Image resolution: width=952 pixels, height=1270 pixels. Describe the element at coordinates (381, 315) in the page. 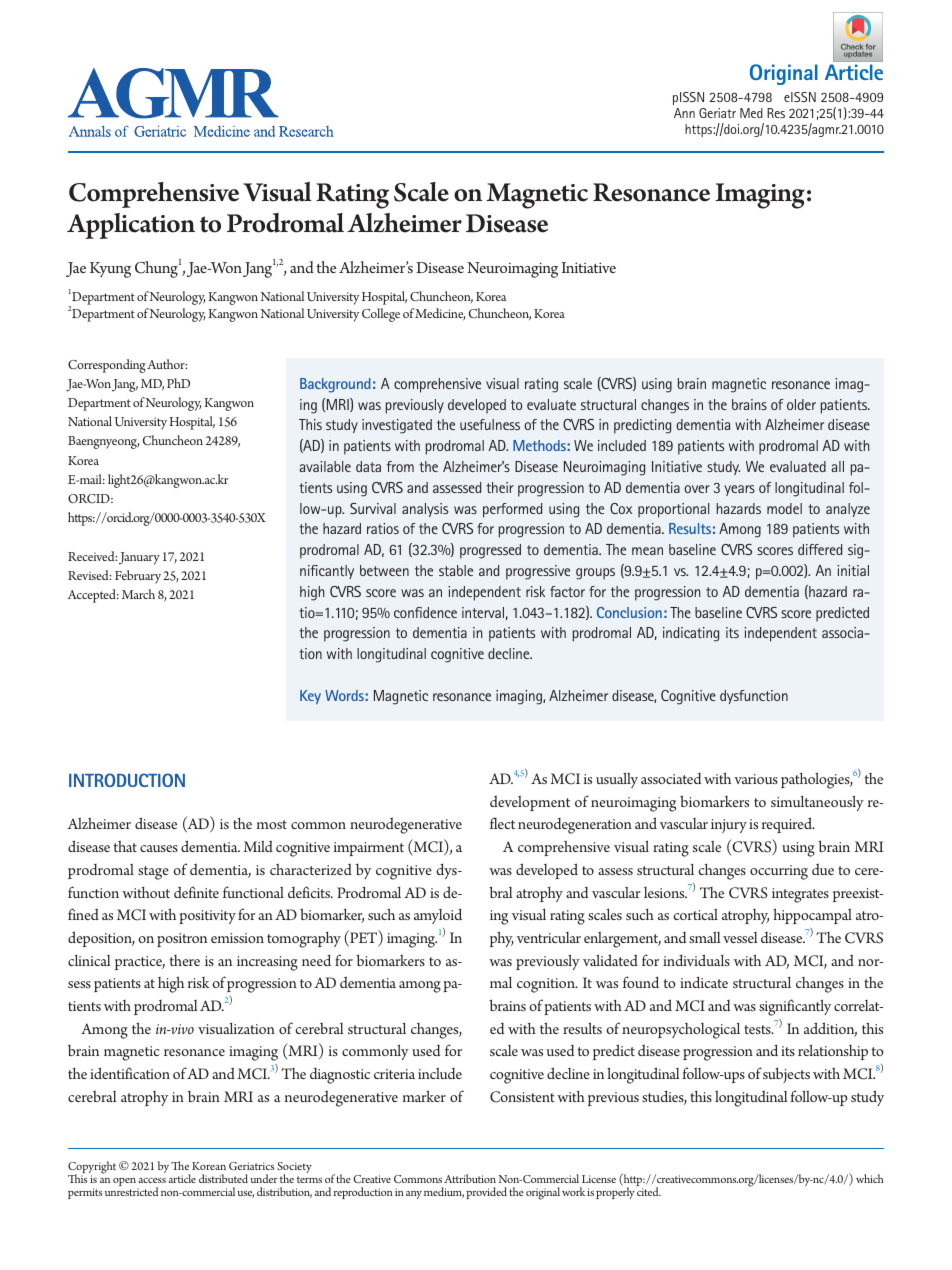

I see `College` at that location.
